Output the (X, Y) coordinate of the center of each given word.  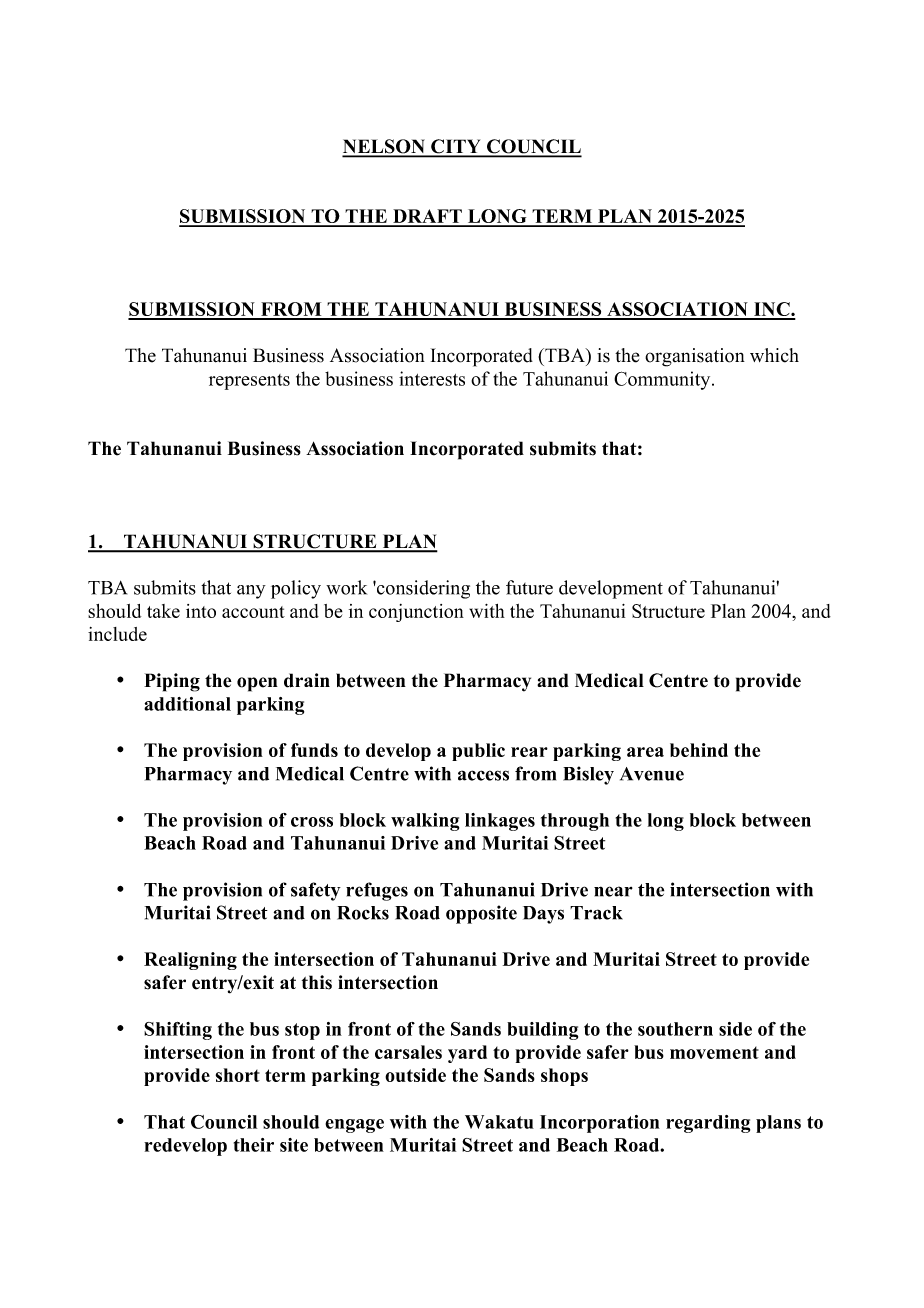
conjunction (416, 613)
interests (432, 378)
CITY (456, 147)
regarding (708, 1124)
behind (699, 750)
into (201, 611)
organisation (695, 357)
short (238, 1075)
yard (467, 1054)
